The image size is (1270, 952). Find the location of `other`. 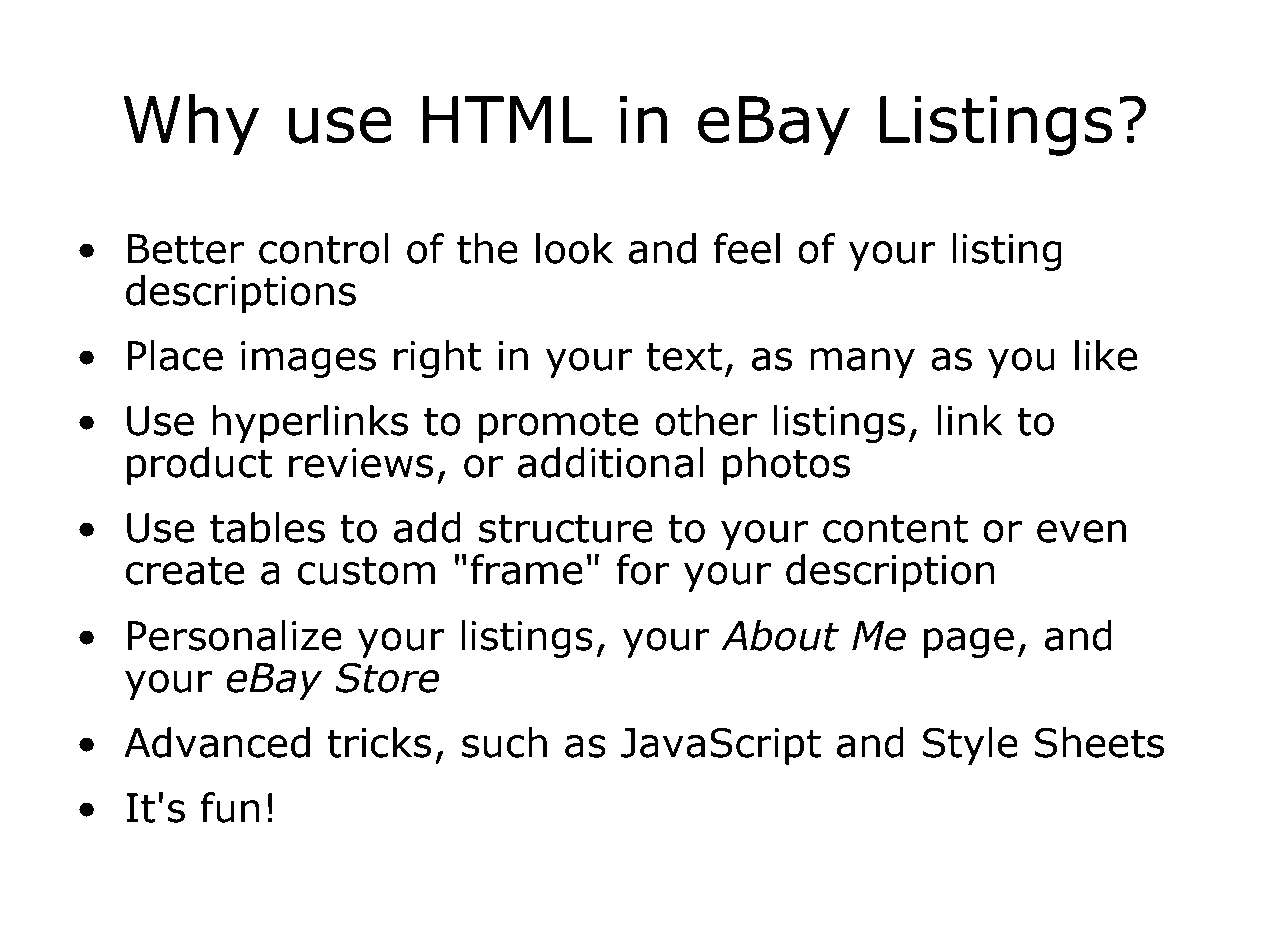

other is located at coordinates (706, 420).
